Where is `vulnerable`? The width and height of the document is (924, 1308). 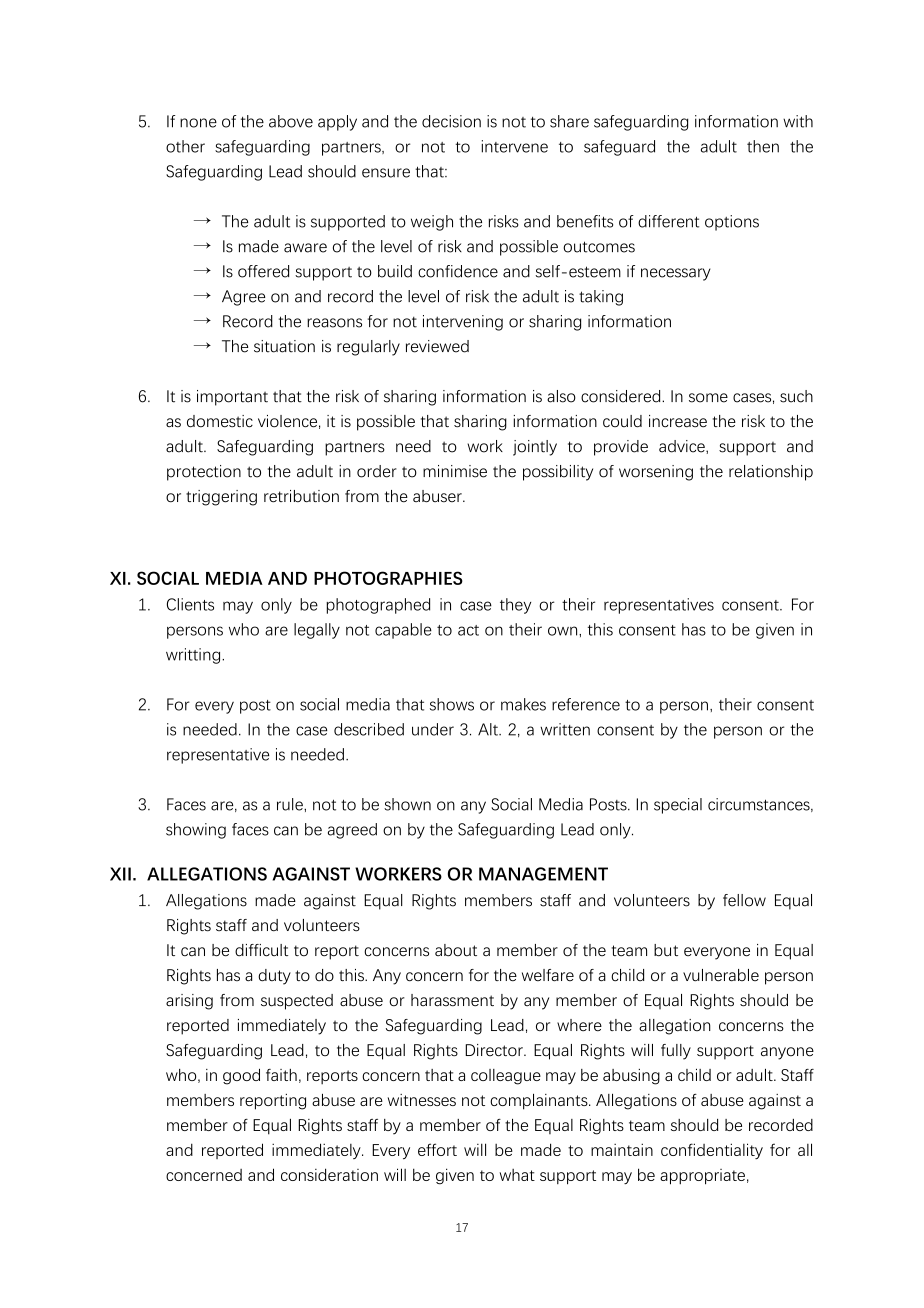 vulnerable is located at coordinates (721, 975).
